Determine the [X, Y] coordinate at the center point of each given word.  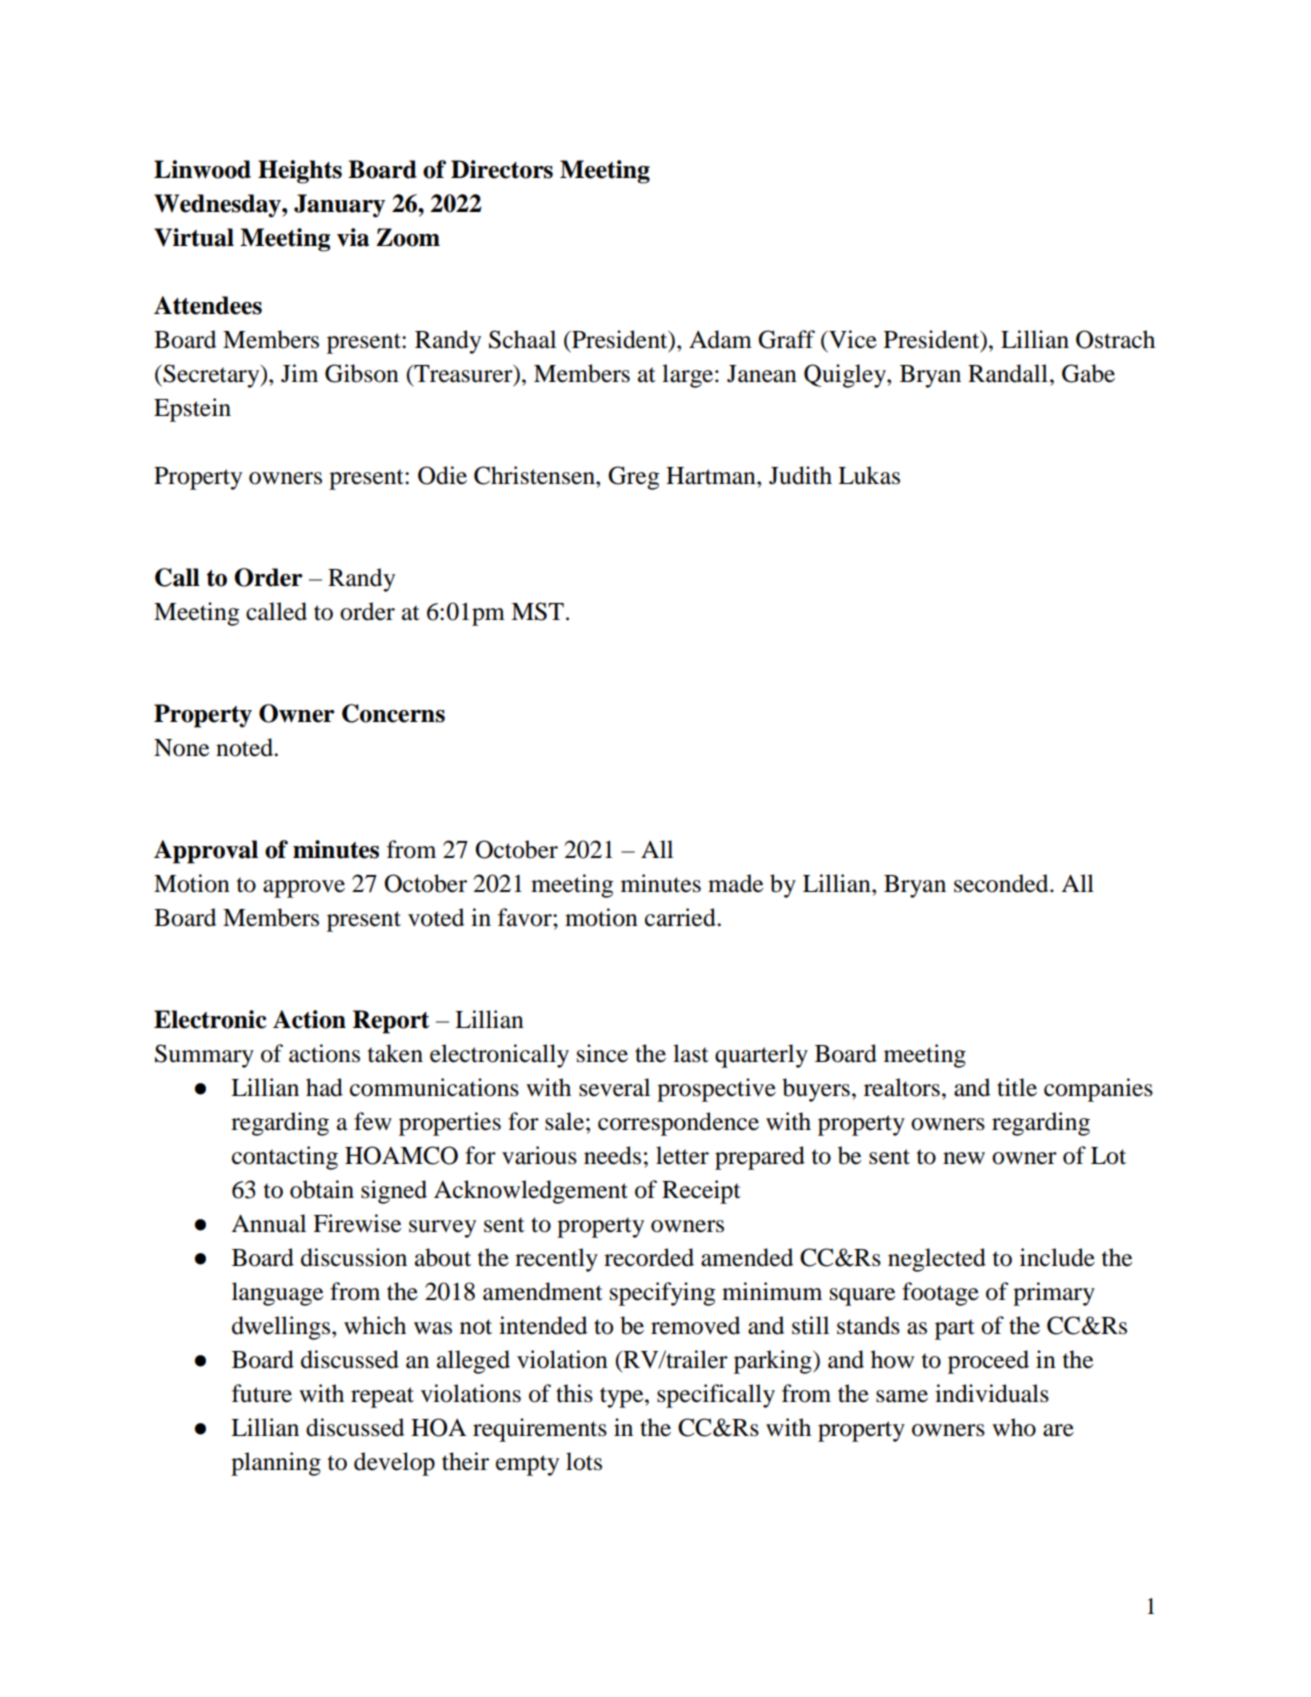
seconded [1002, 883]
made [735, 883]
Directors [502, 169]
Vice [852, 339]
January [339, 206]
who [1014, 1427]
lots [584, 1461]
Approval [206, 852]
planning [276, 1464]
